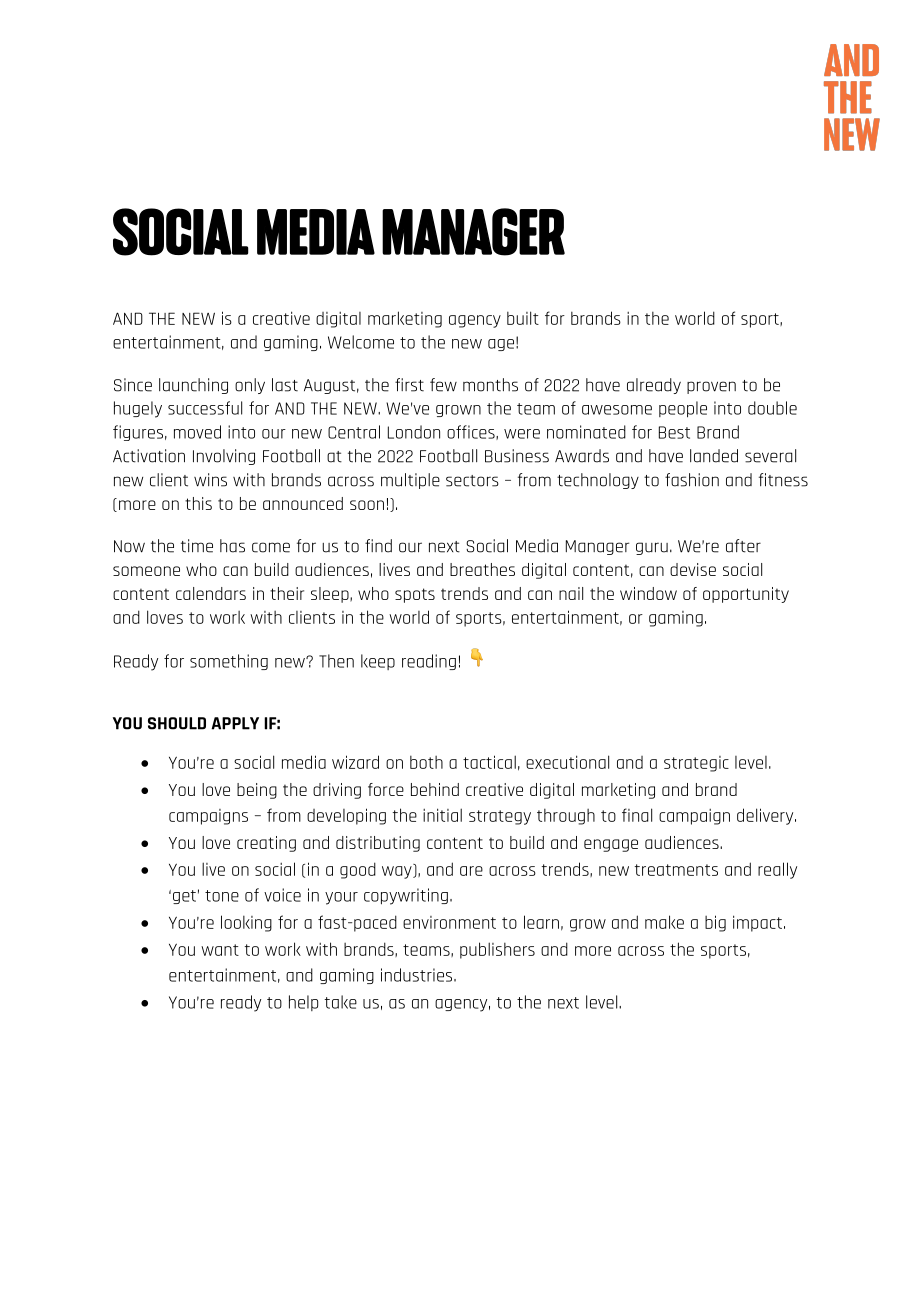 Image resolution: width=924 pixels, height=1308 pixels. Describe the element at coordinates (523, 318) in the screenshot. I see `built` at that location.
